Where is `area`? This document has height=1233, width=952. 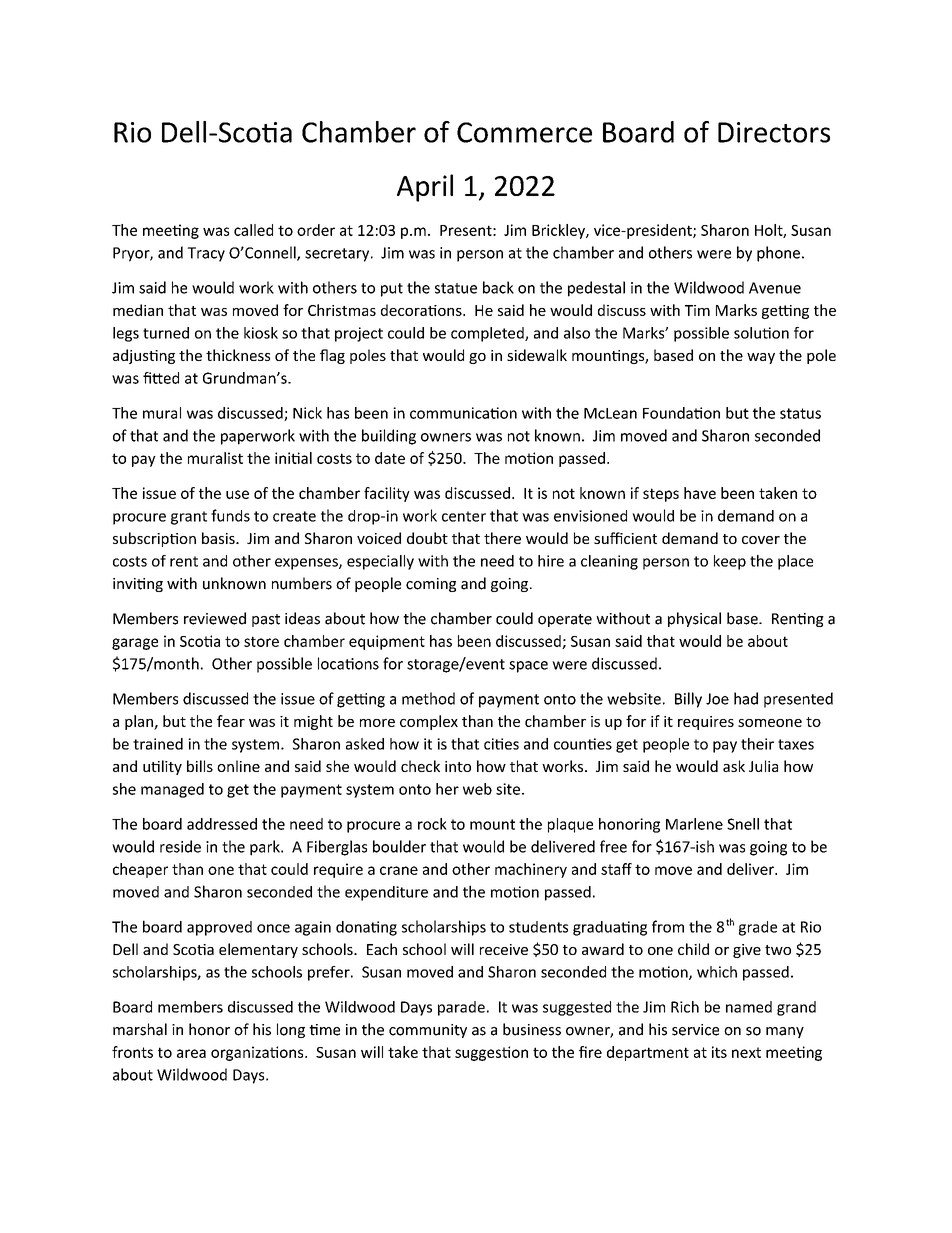
area is located at coordinates (191, 1053).
